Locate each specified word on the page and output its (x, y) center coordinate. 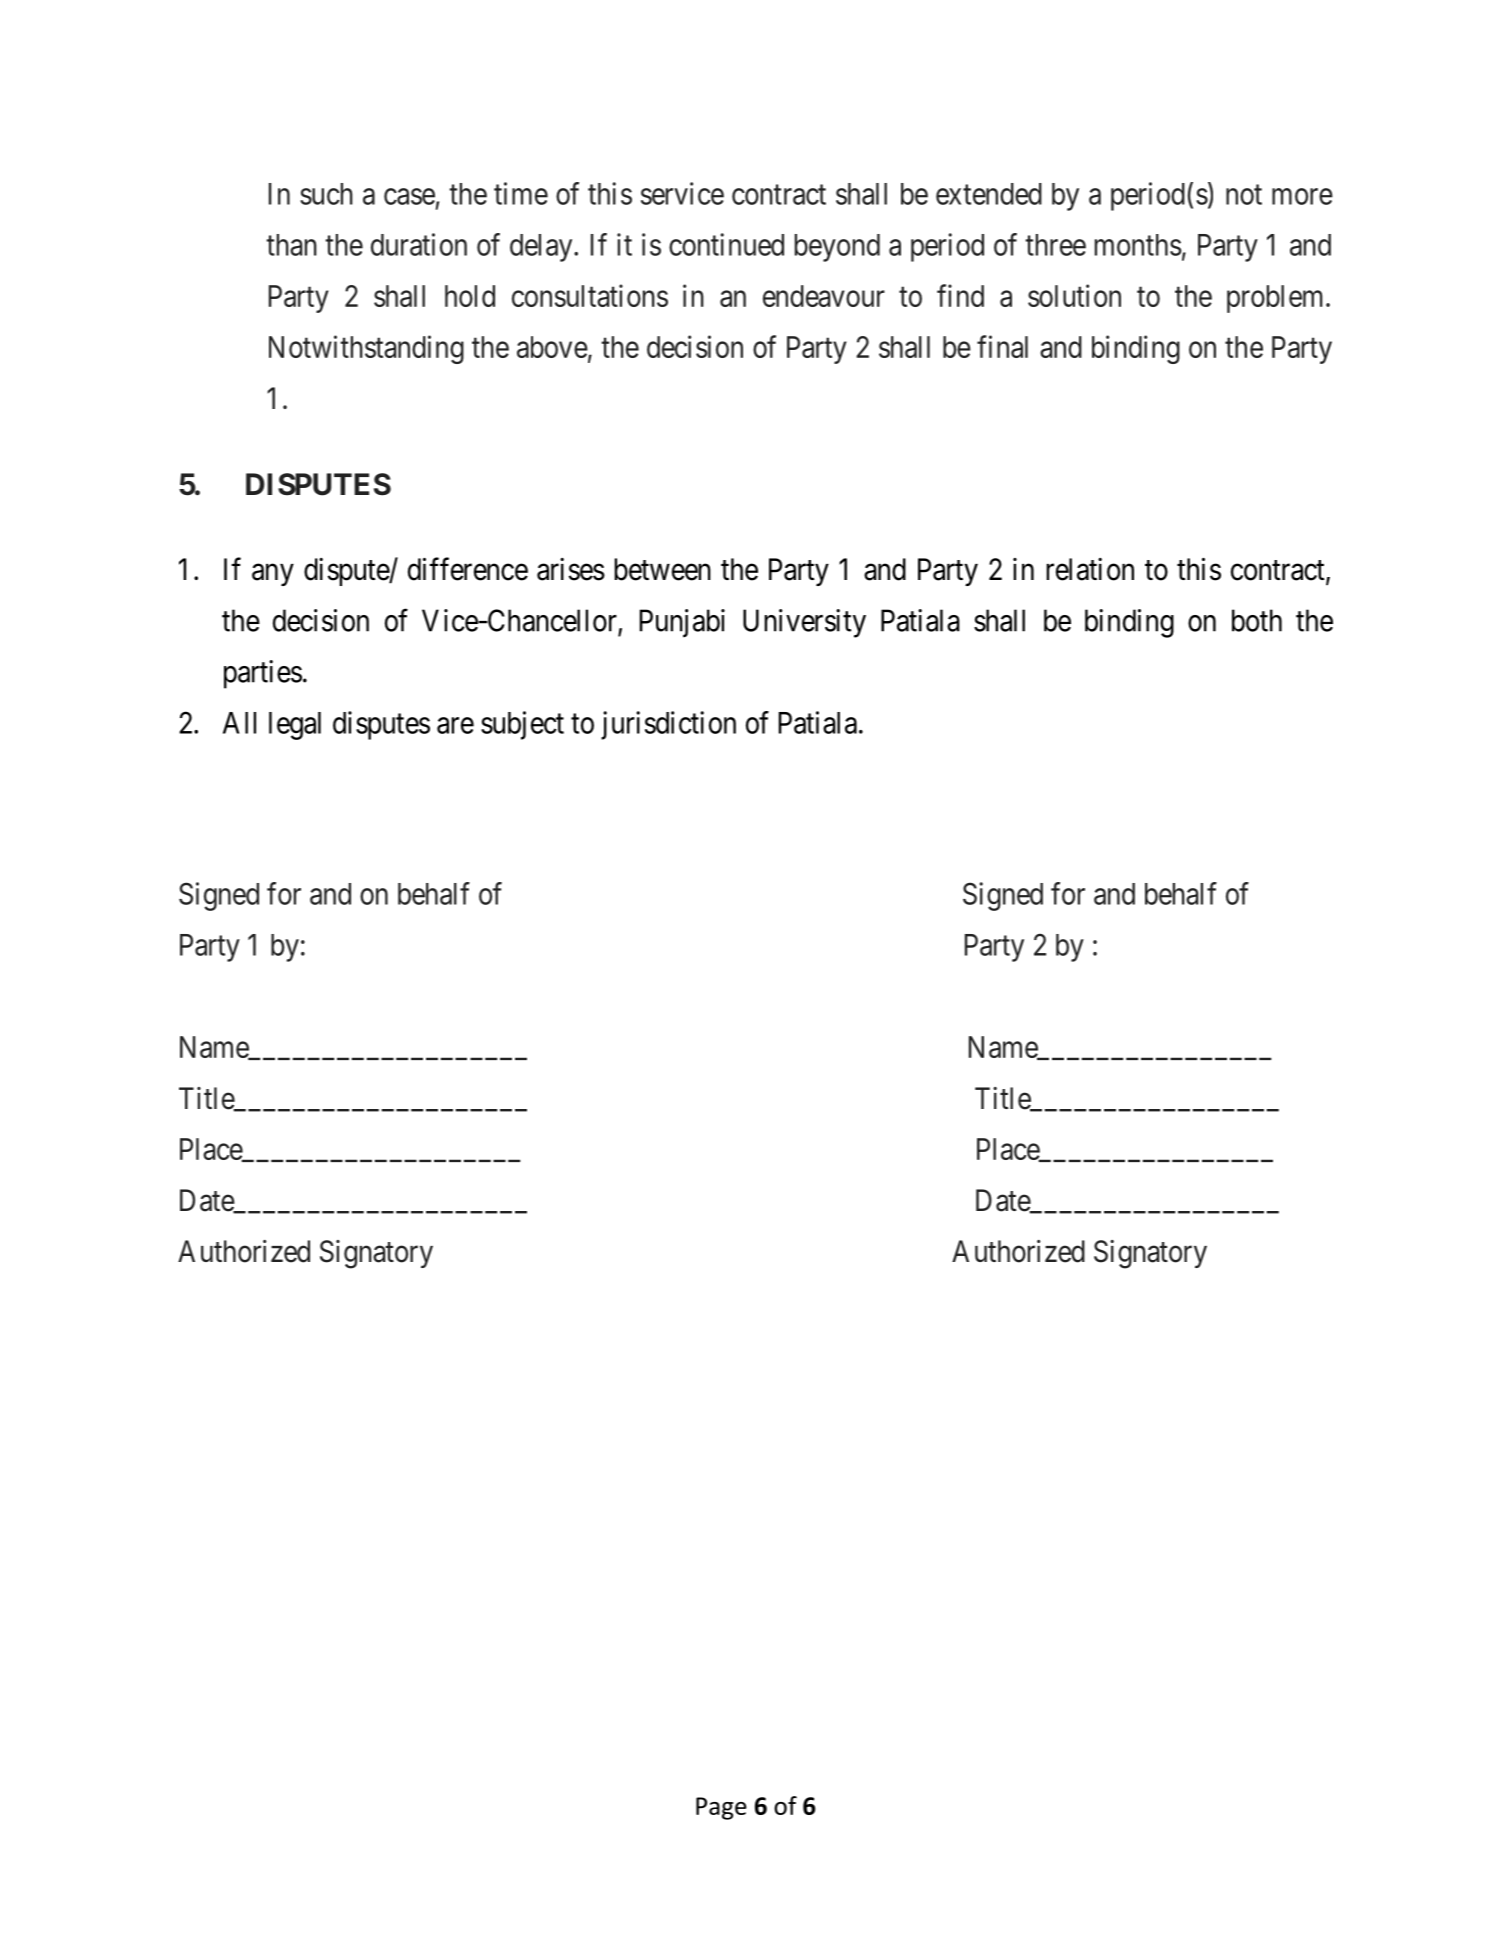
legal (295, 726)
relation (1090, 569)
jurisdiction (668, 725)
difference (468, 569)
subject (522, 725)
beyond (837, 248)
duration (419, 244)
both (1257, 620)
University (804, 623)
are (455, 725)
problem (1277, 299)
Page (721, 1808)
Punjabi (682, 623)
